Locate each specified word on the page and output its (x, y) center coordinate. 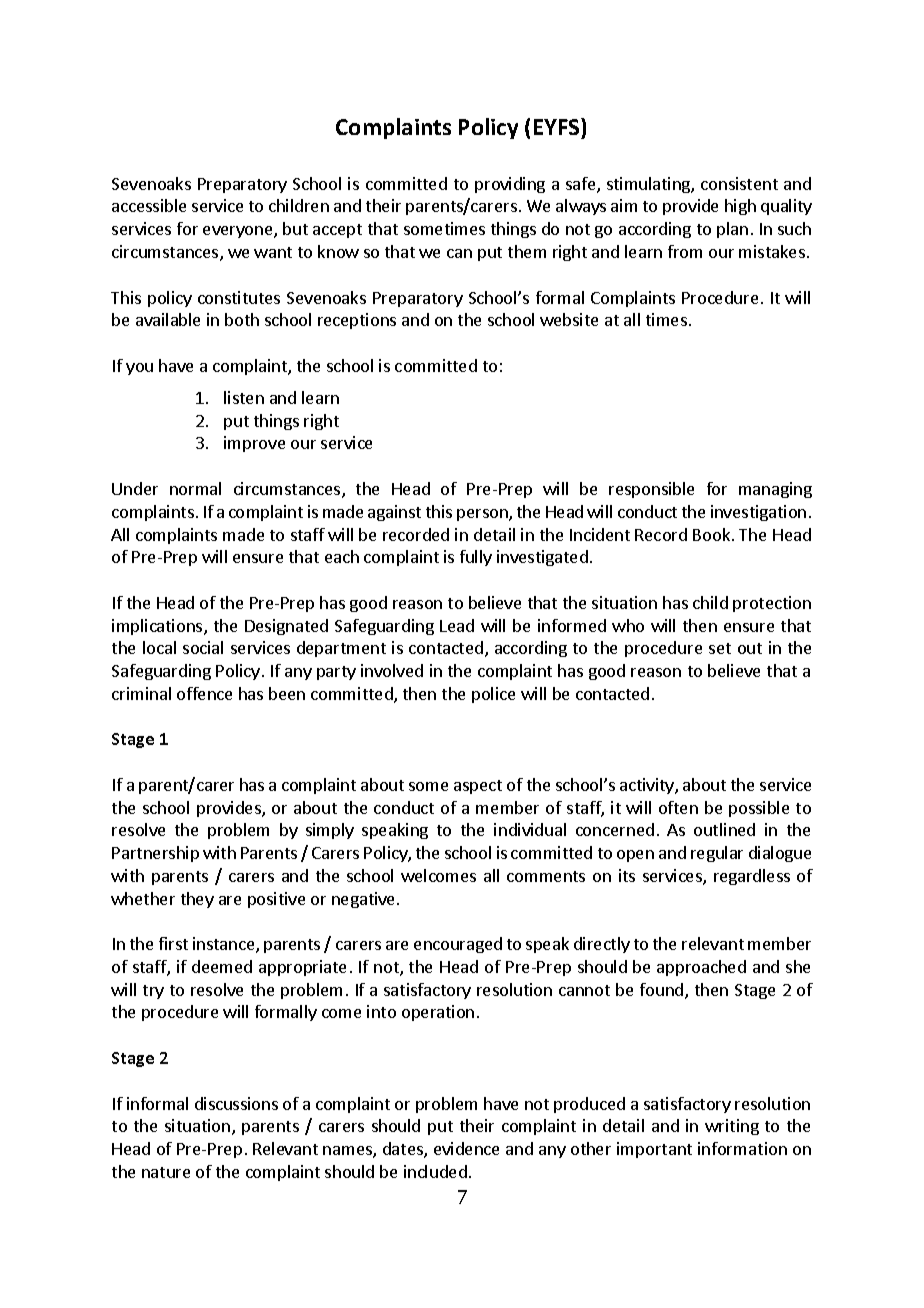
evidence (466, 1148)
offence (204, 693)
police (493, 695)
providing (510, 185)
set (720, 648)
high (740, 207)
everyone (239, 232)
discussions (236, 1103)
